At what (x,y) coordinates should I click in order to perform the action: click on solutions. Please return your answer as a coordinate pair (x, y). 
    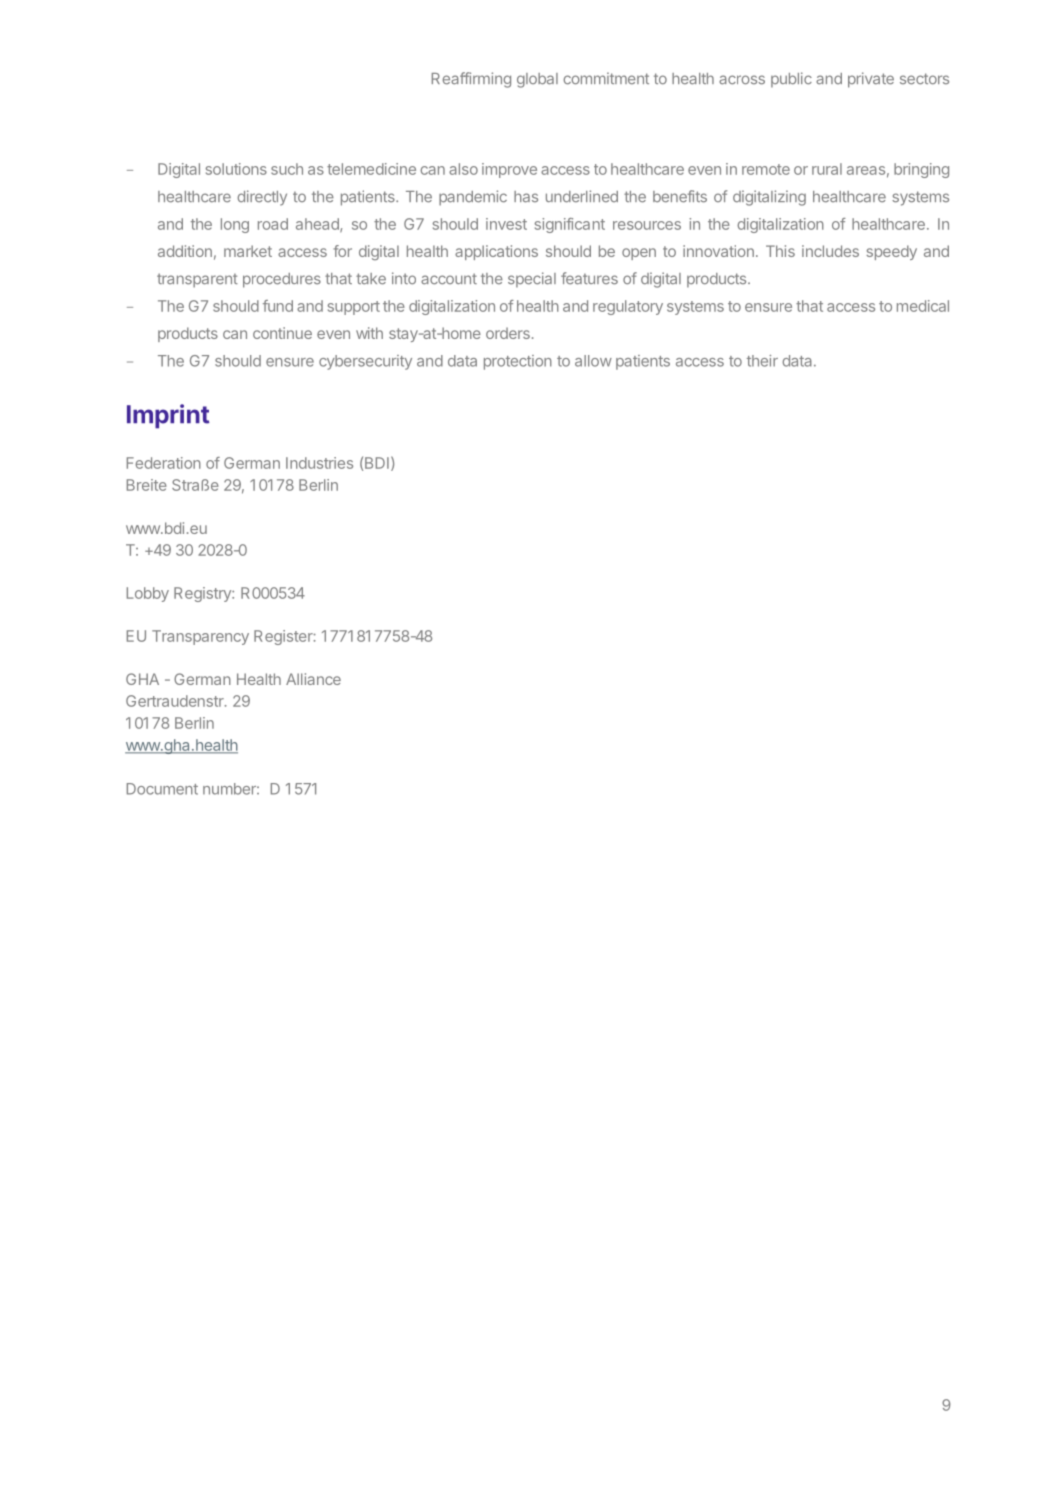
    Looking at the image, I should click on (236, 169).
